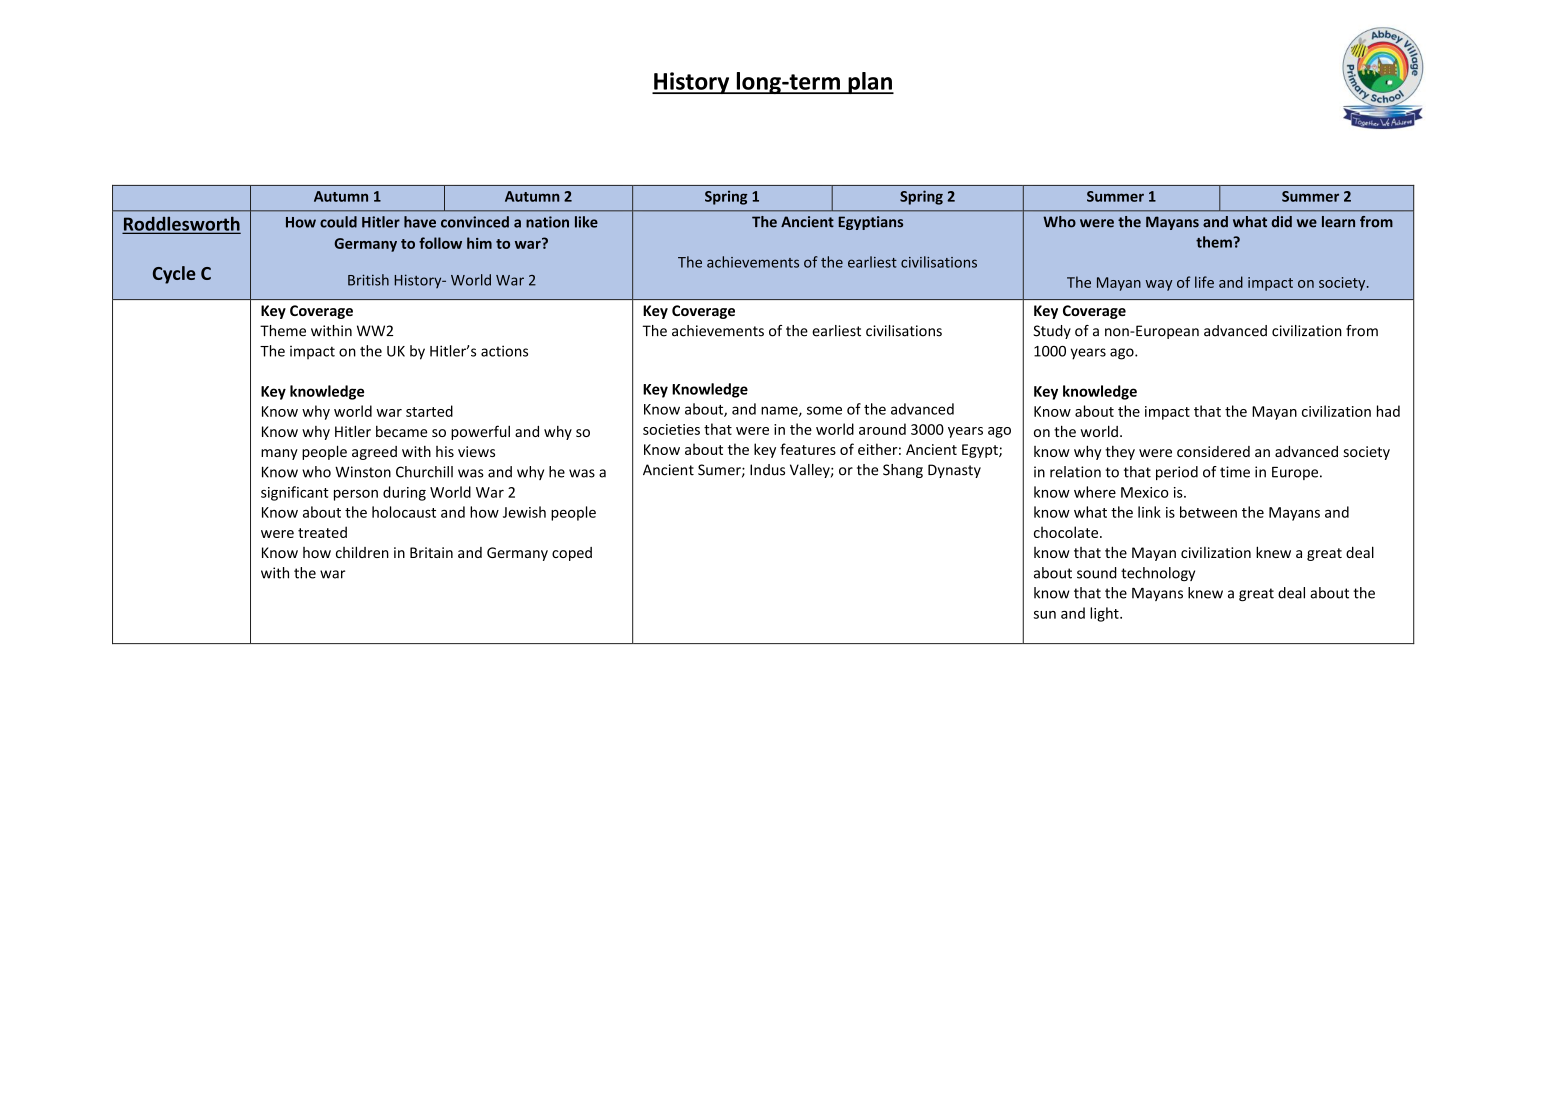 Image resolution: width=1546 pixels, height=1093 pixels. Describe the element at coordinates (362, 552) in the document. I see `children` at that location.
